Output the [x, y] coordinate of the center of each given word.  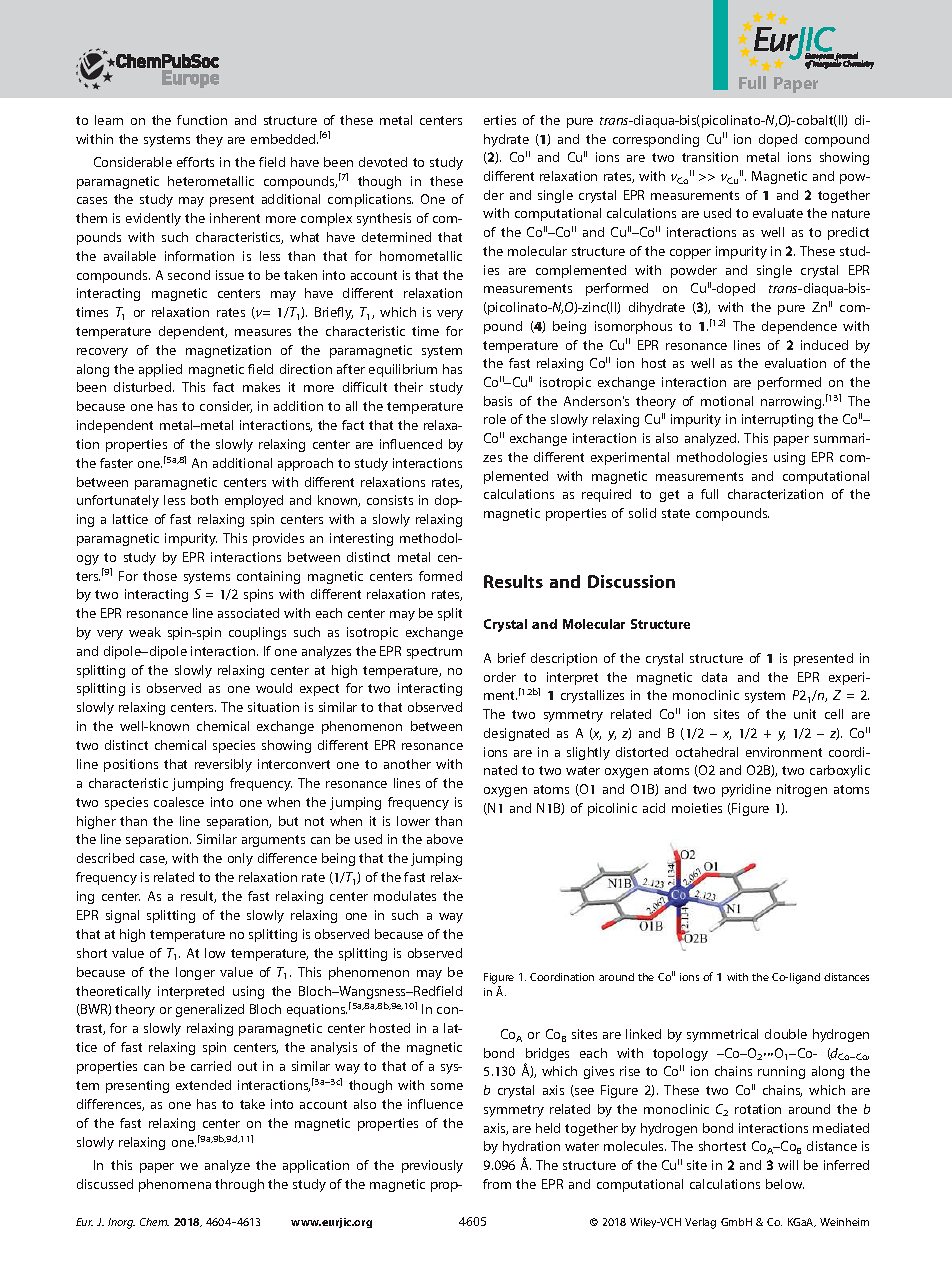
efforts [195, 162]
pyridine [746, 790]
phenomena [175, 1185]
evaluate [778, 213]
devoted [383, 162]
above [445, 839]
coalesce [179, 802]
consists [390, 500]
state [676, 513]
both [204, 500]
